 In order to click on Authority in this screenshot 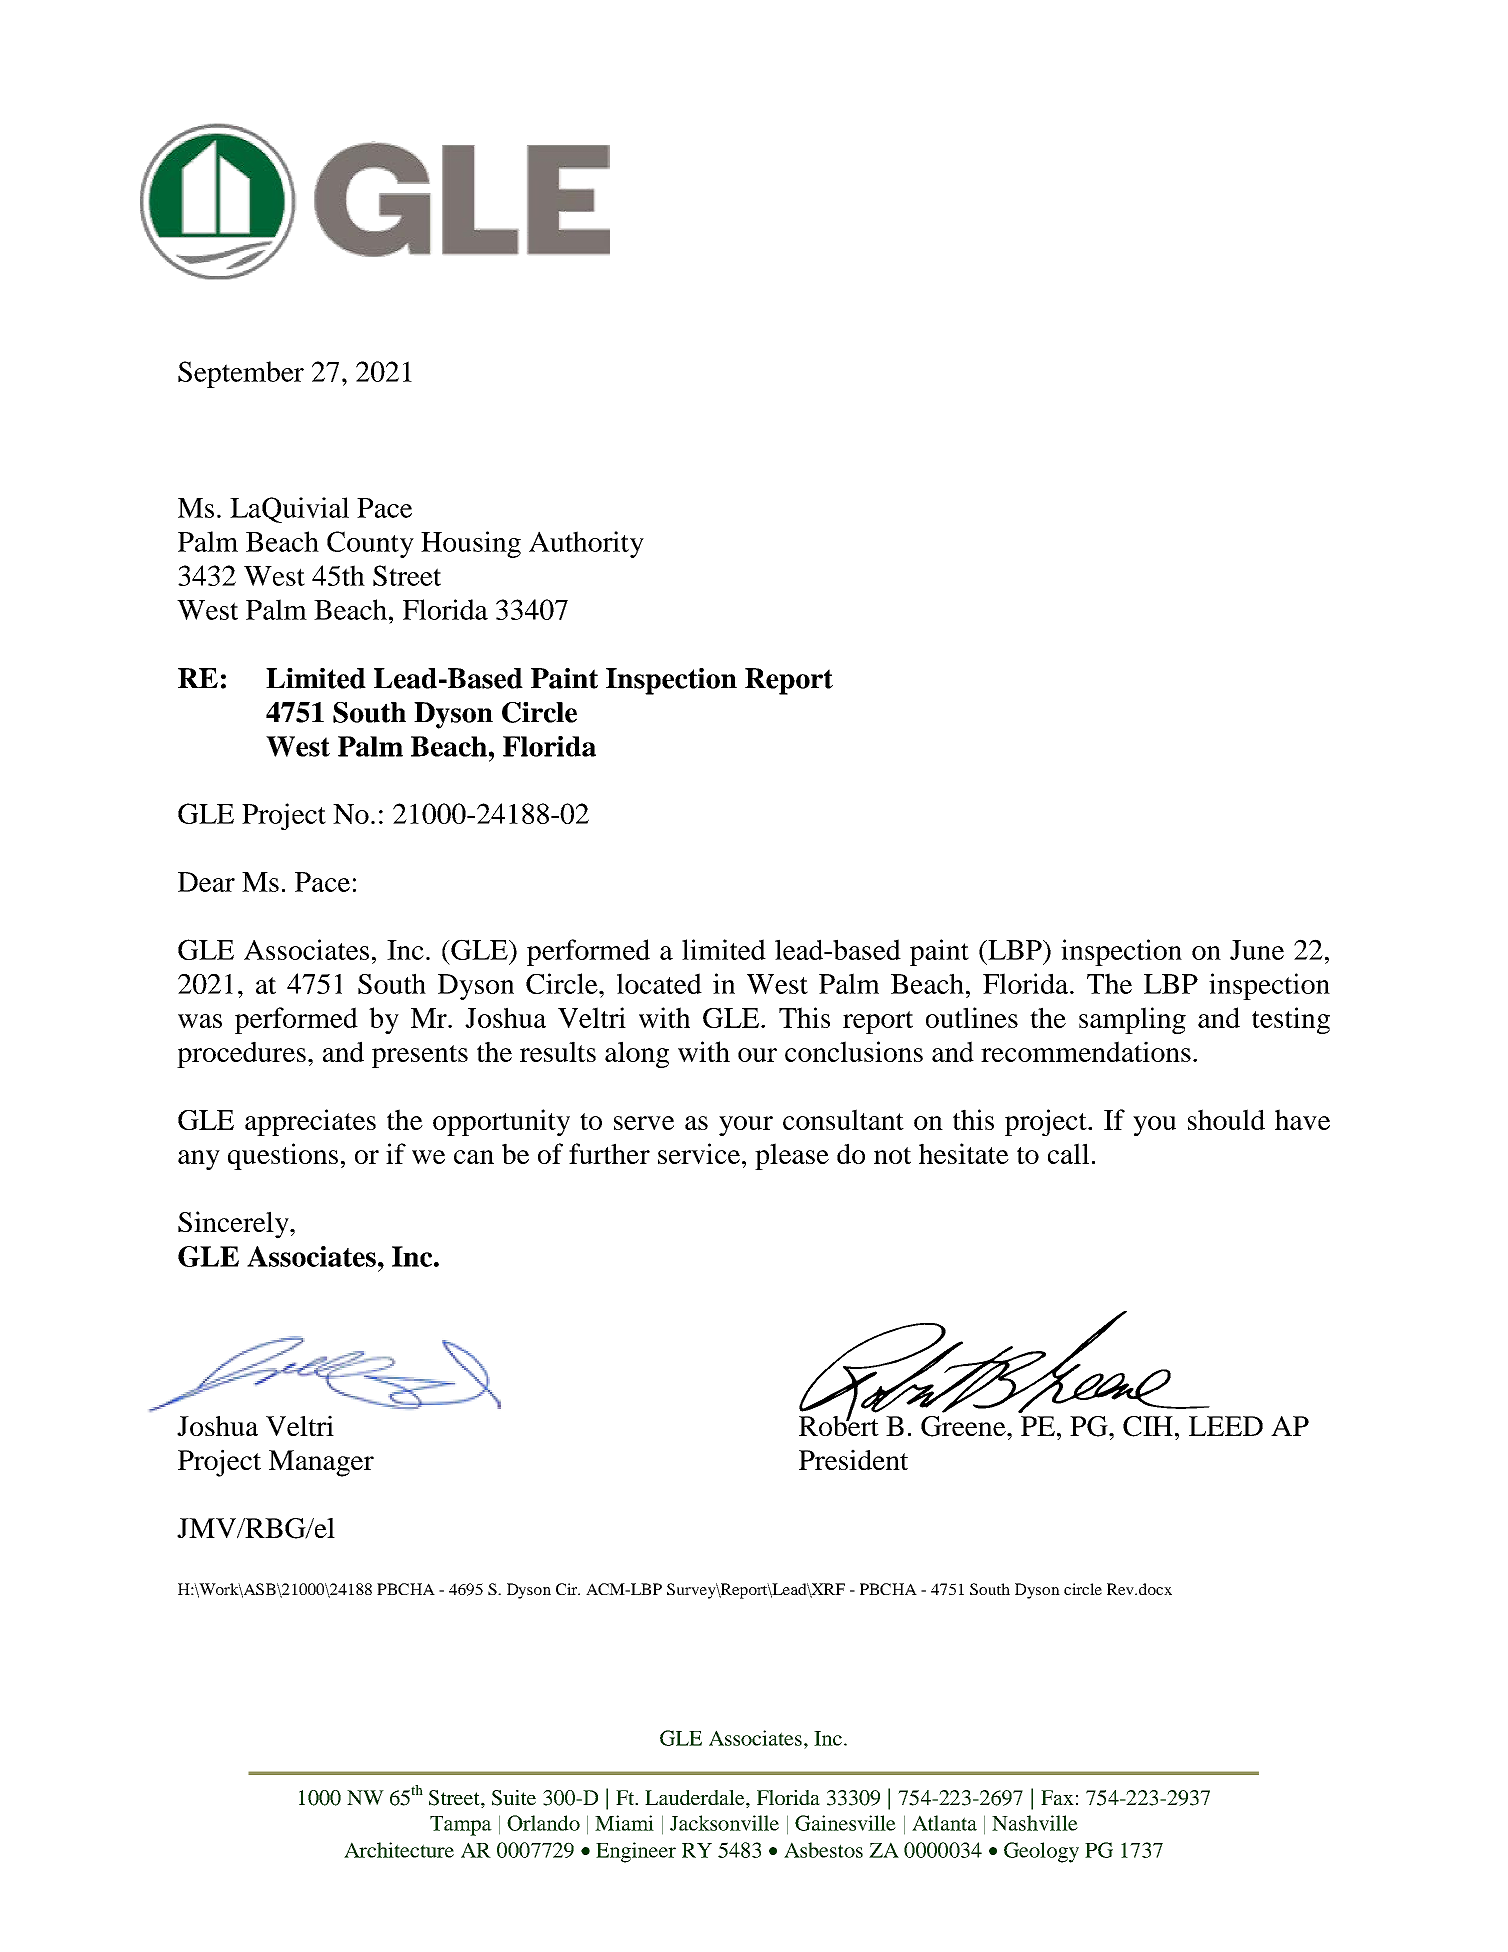, I will do `click(586, 544)`.
